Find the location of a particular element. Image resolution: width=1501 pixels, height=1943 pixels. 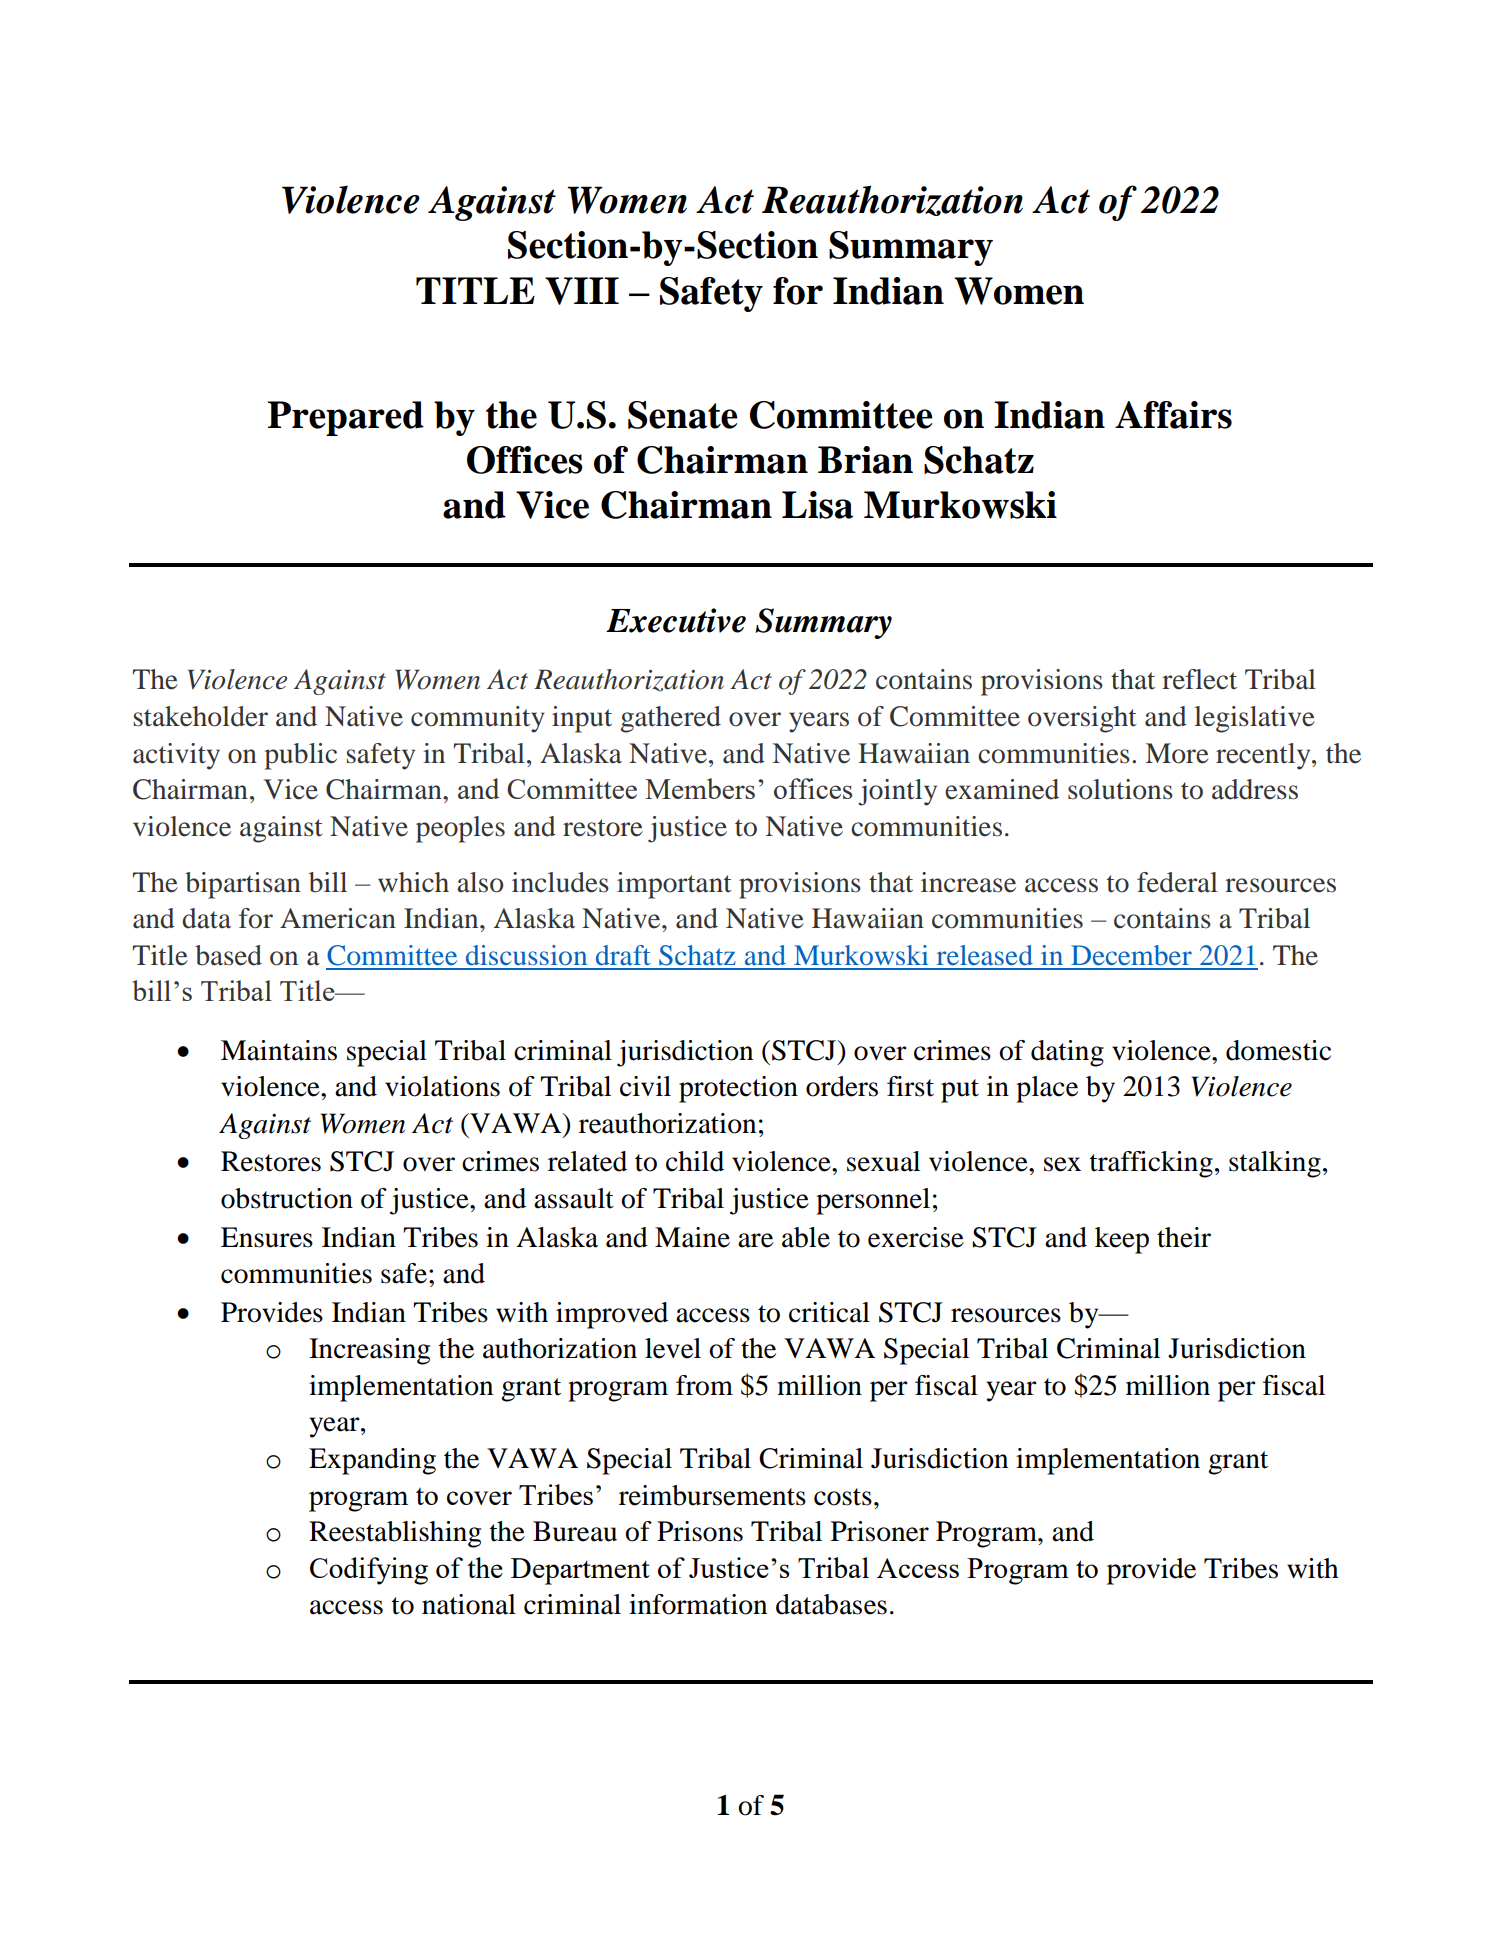

Codifying is located at coordinates (369, 1571).
